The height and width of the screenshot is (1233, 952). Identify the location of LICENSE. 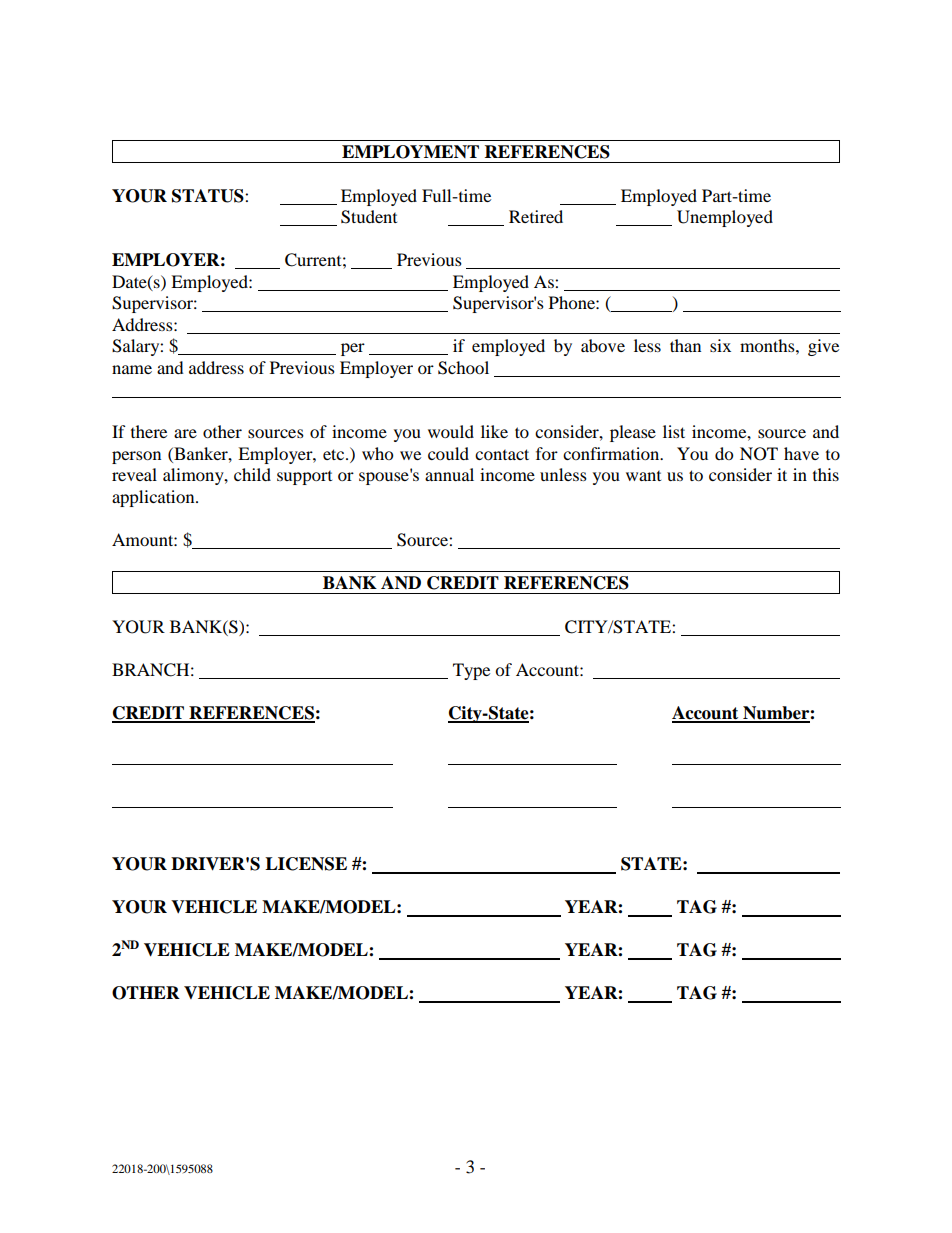
(306, 864).
